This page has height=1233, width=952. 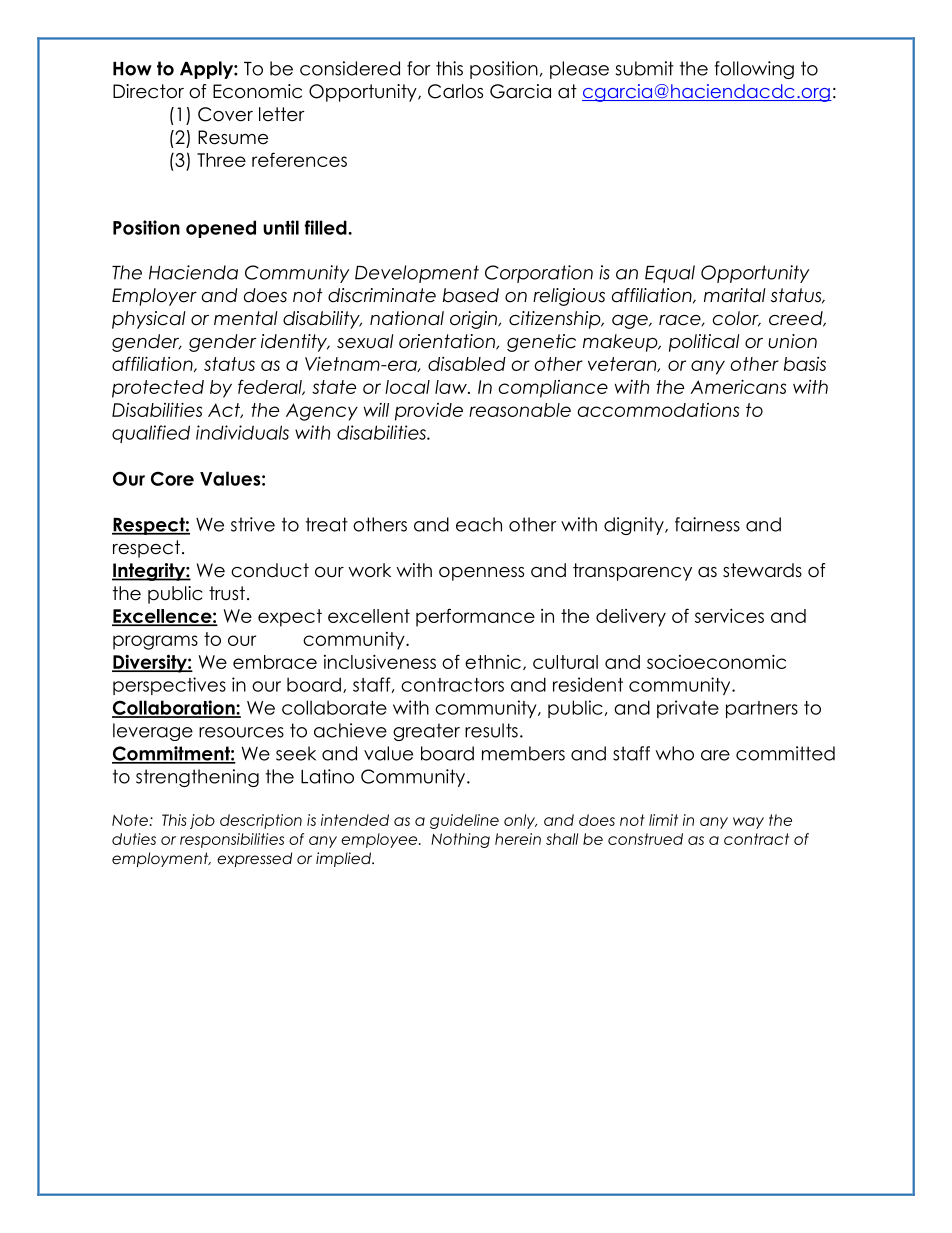 I want to click on following, so click(x=754, y=70).
